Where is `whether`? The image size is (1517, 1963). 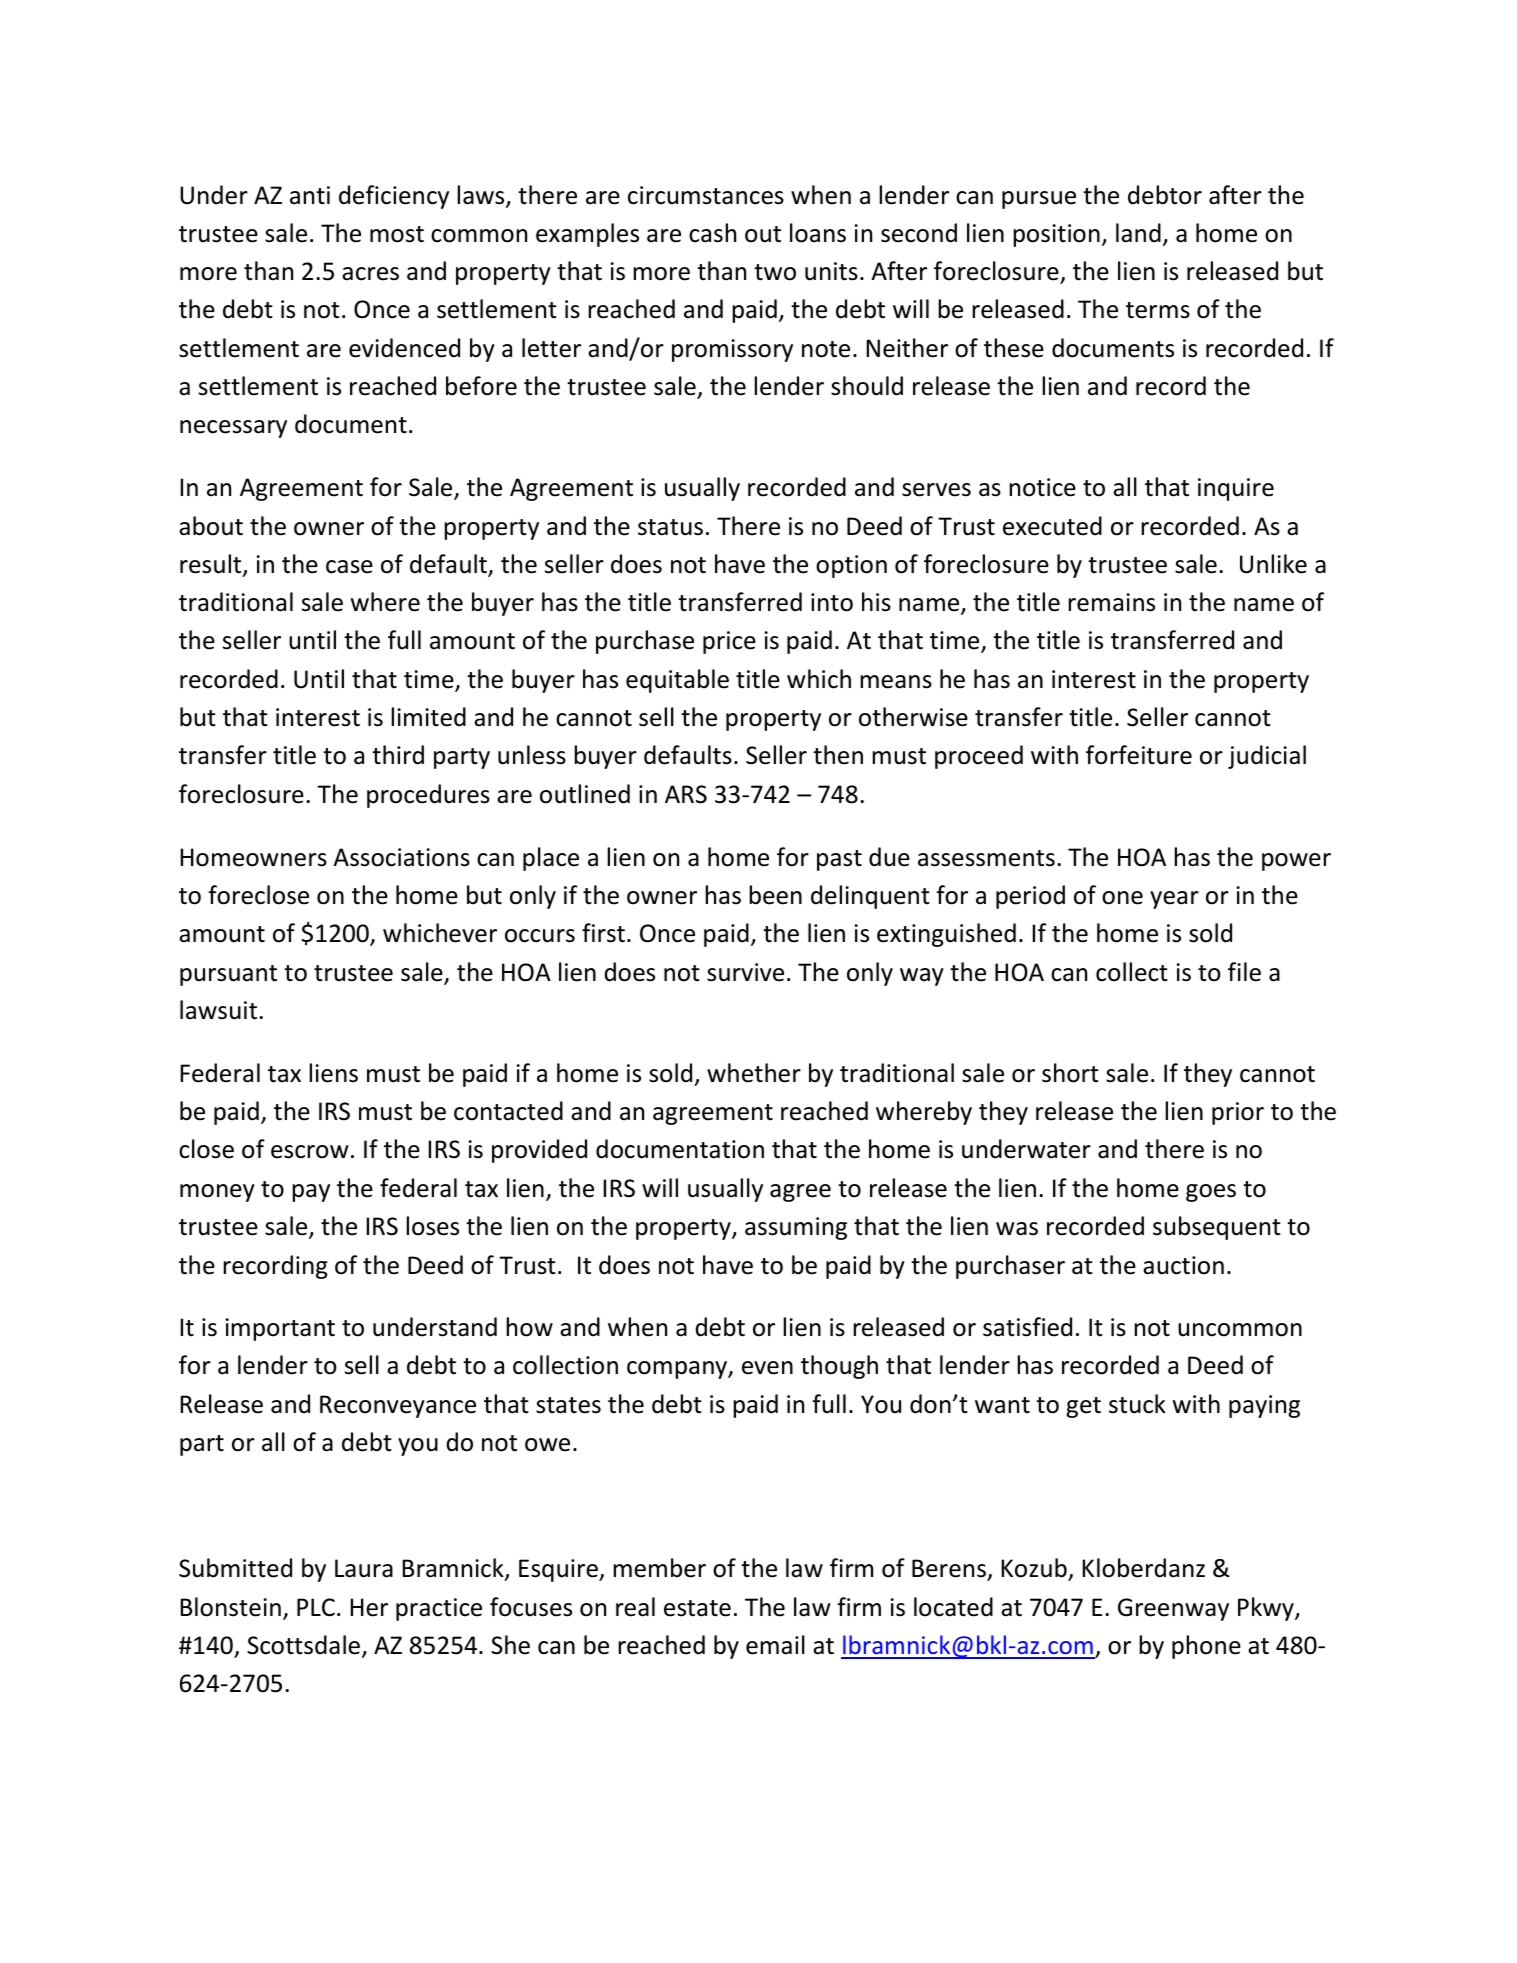 whether is located at coordinates (754, 1073).
